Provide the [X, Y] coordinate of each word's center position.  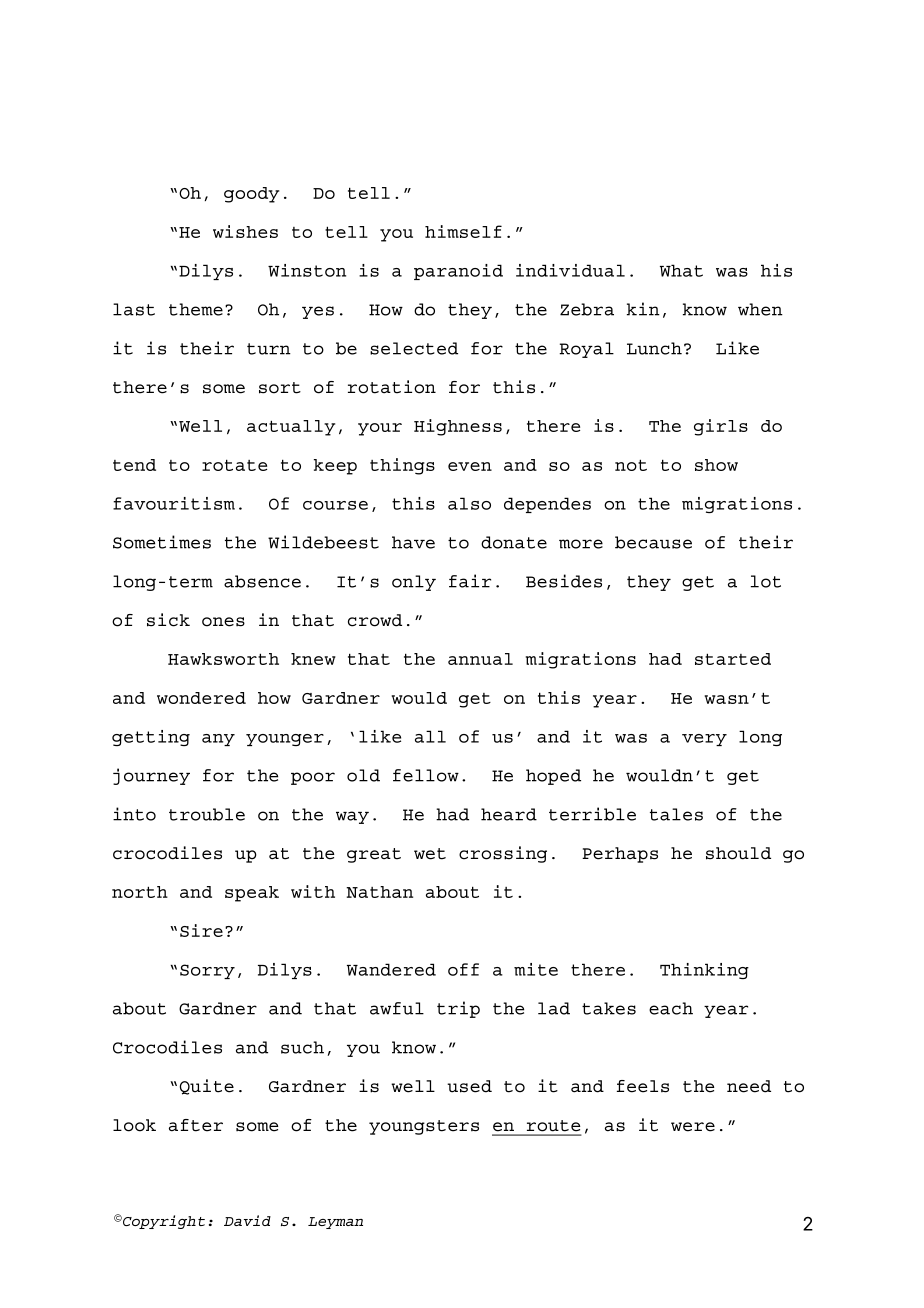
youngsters [424, 1127]
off [463, 969]
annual [480, 659]
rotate [234, 465]
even [470, 466]
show [716, 465]
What [681, 270]
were [693, 1127]
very [704, 740]
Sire [201, 930]
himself [463, 231]
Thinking [704, 971]
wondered [201, 698]
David [247, 1220]
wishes [245, 231]
